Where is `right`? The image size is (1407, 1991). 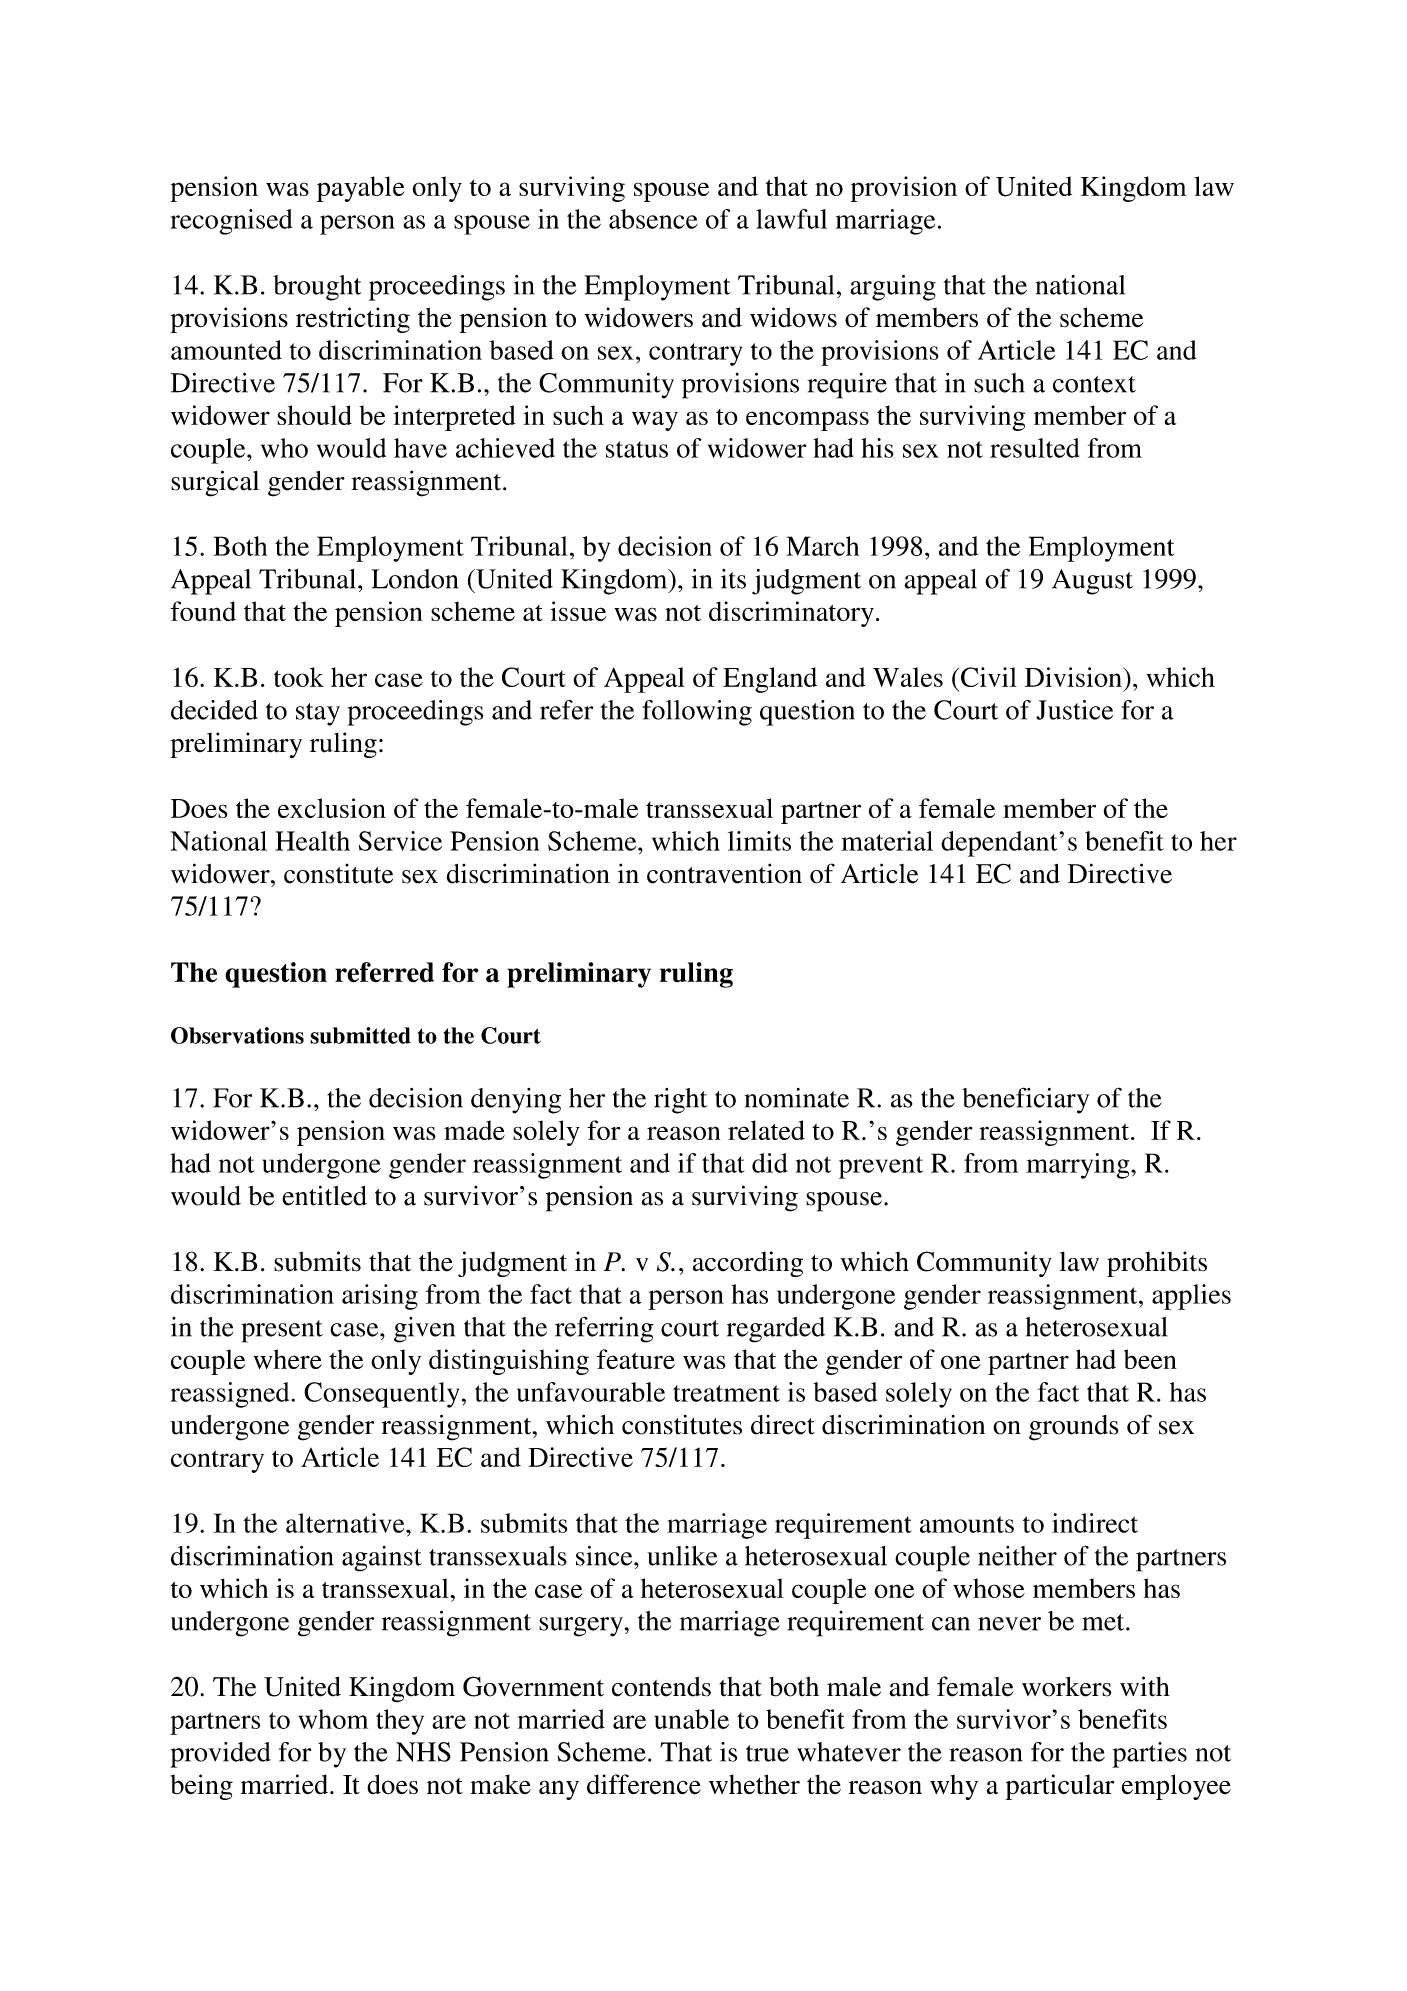
right is located at coordinates (680, 1101).
